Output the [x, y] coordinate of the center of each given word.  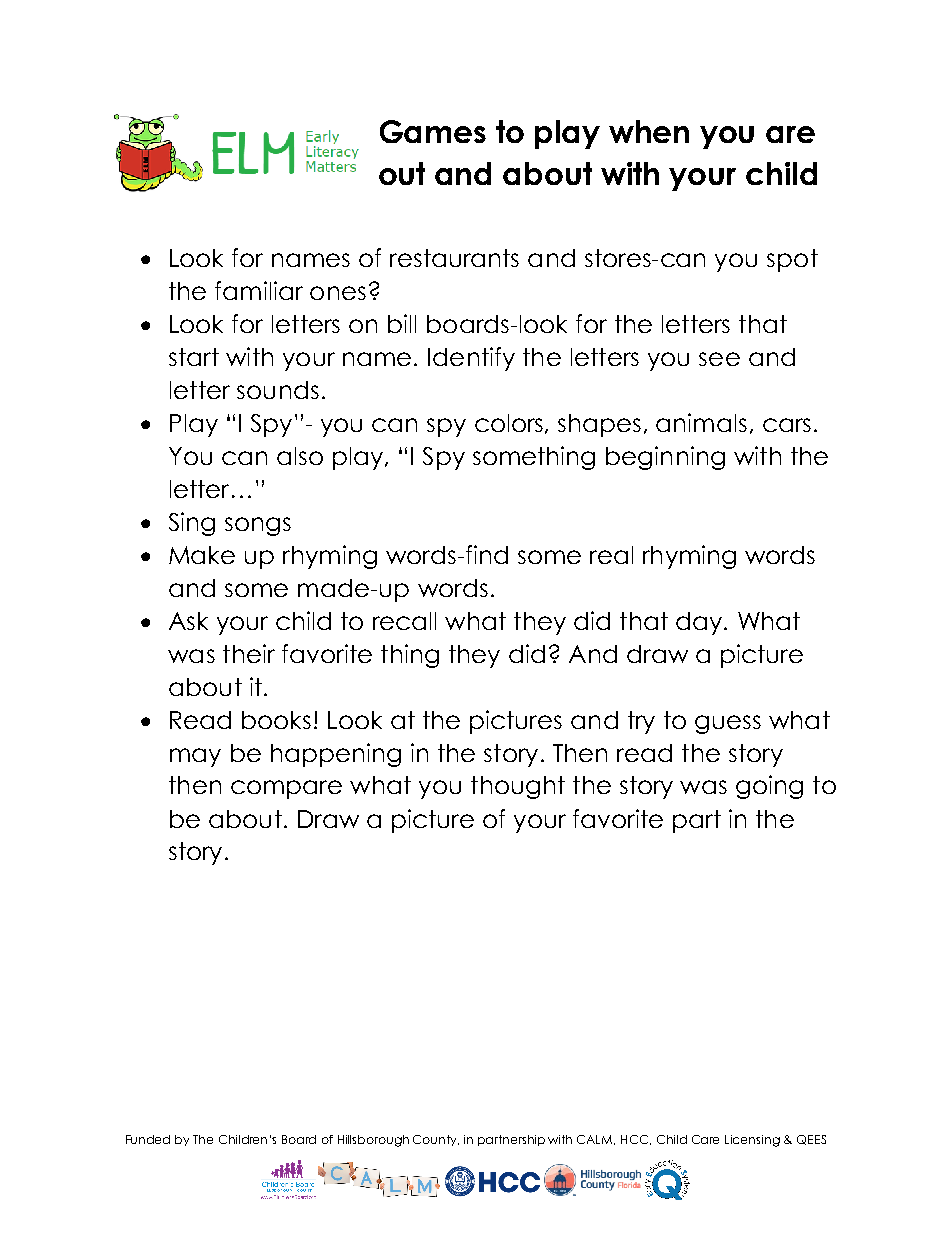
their [249, 653]
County [436, 1140]
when [649, 131]
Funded [148, 1139]
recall [404, 621]
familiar [259, 290]
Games [433, 131]
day [700, 623]
